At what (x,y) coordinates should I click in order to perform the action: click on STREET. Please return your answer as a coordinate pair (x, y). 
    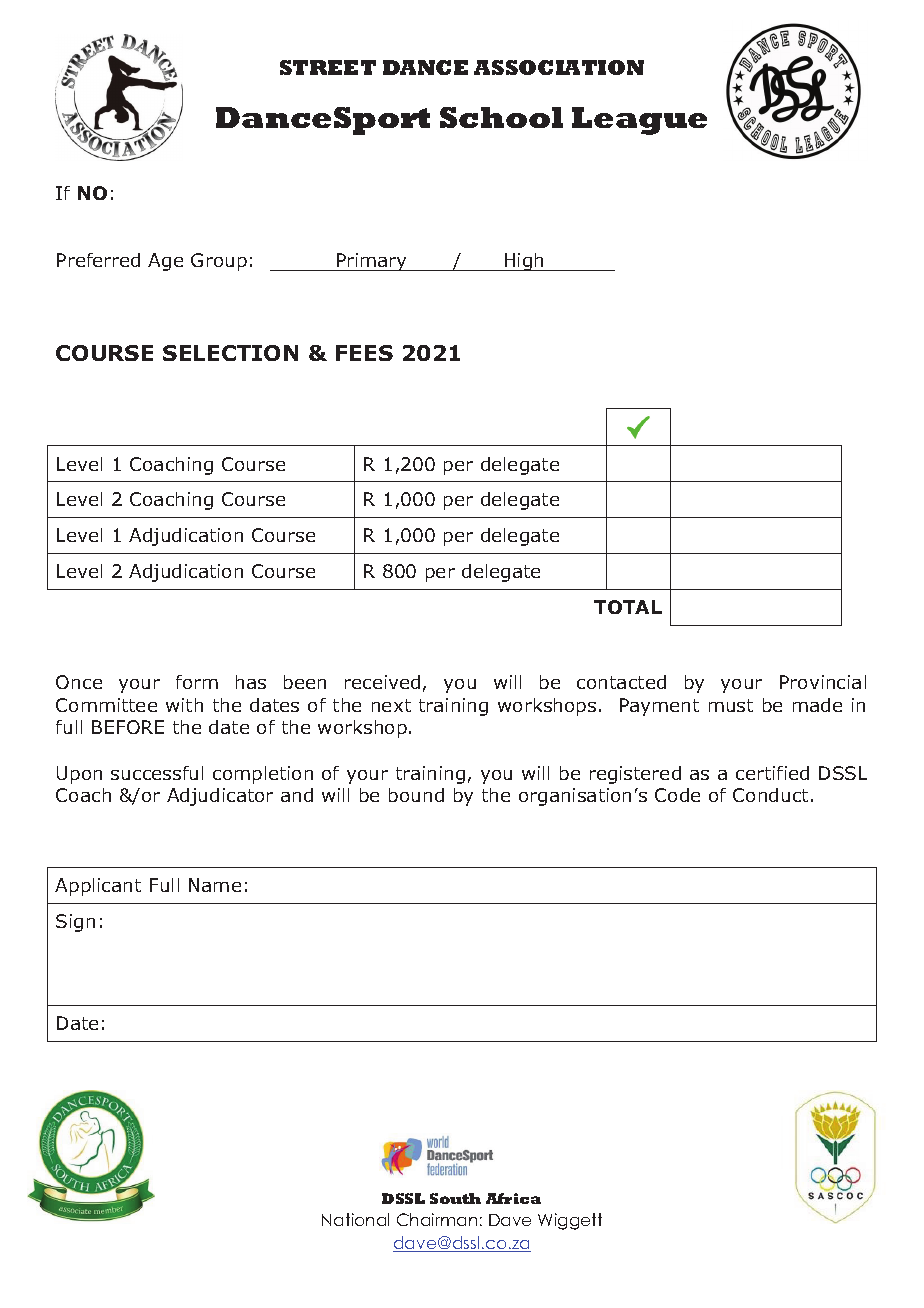
    Looking at the image, I should click on (328, 67).
